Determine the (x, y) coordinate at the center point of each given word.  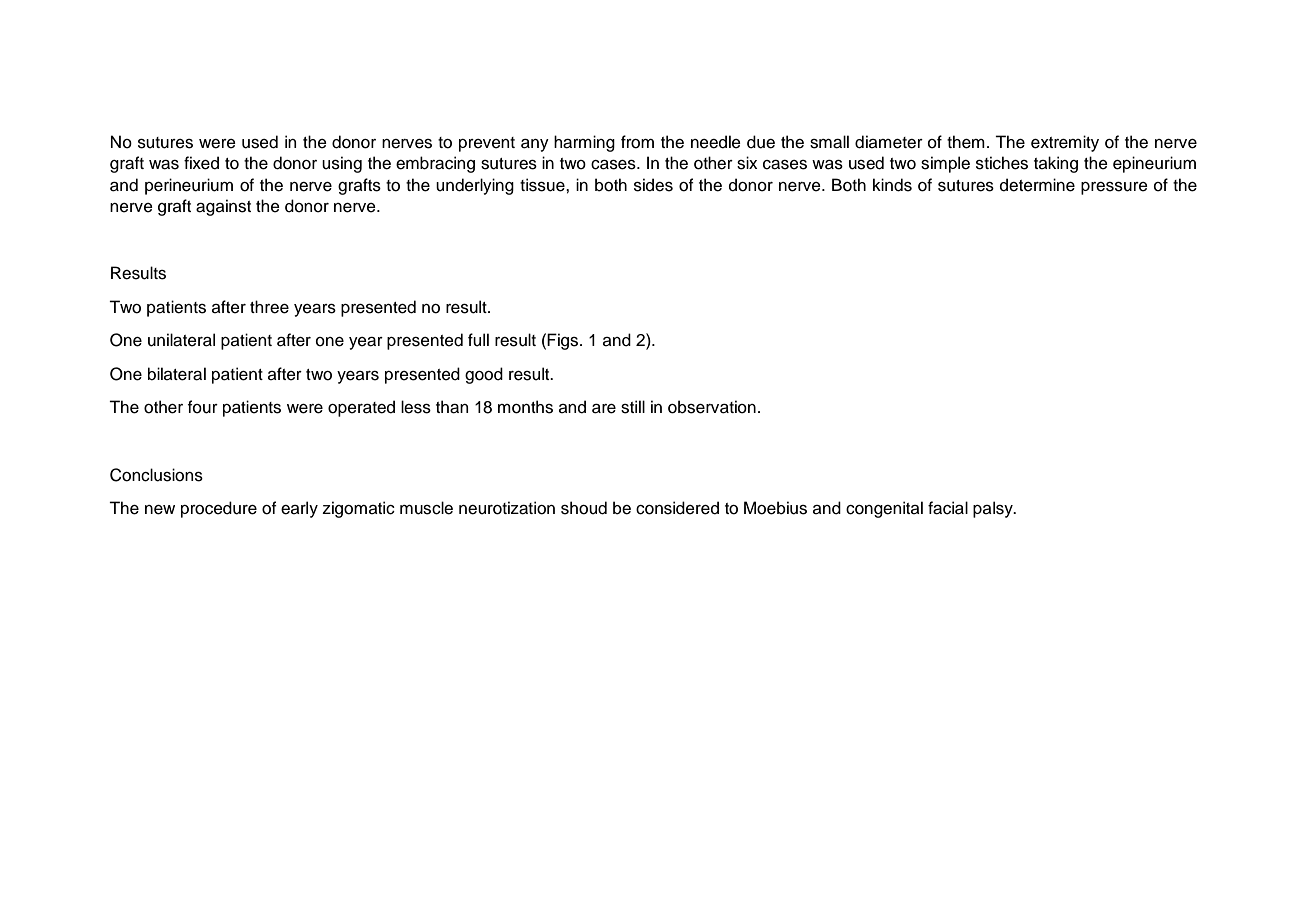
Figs (564, 341)
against (223, 207)
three (269, 307)
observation (712, 407)
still (633, 407)
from (637, 142)
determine (1037, 185)
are (604, 409)
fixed (201, 163)
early (299, 509)
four (203, 407)
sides (653, 185)
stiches (1002, 163)
